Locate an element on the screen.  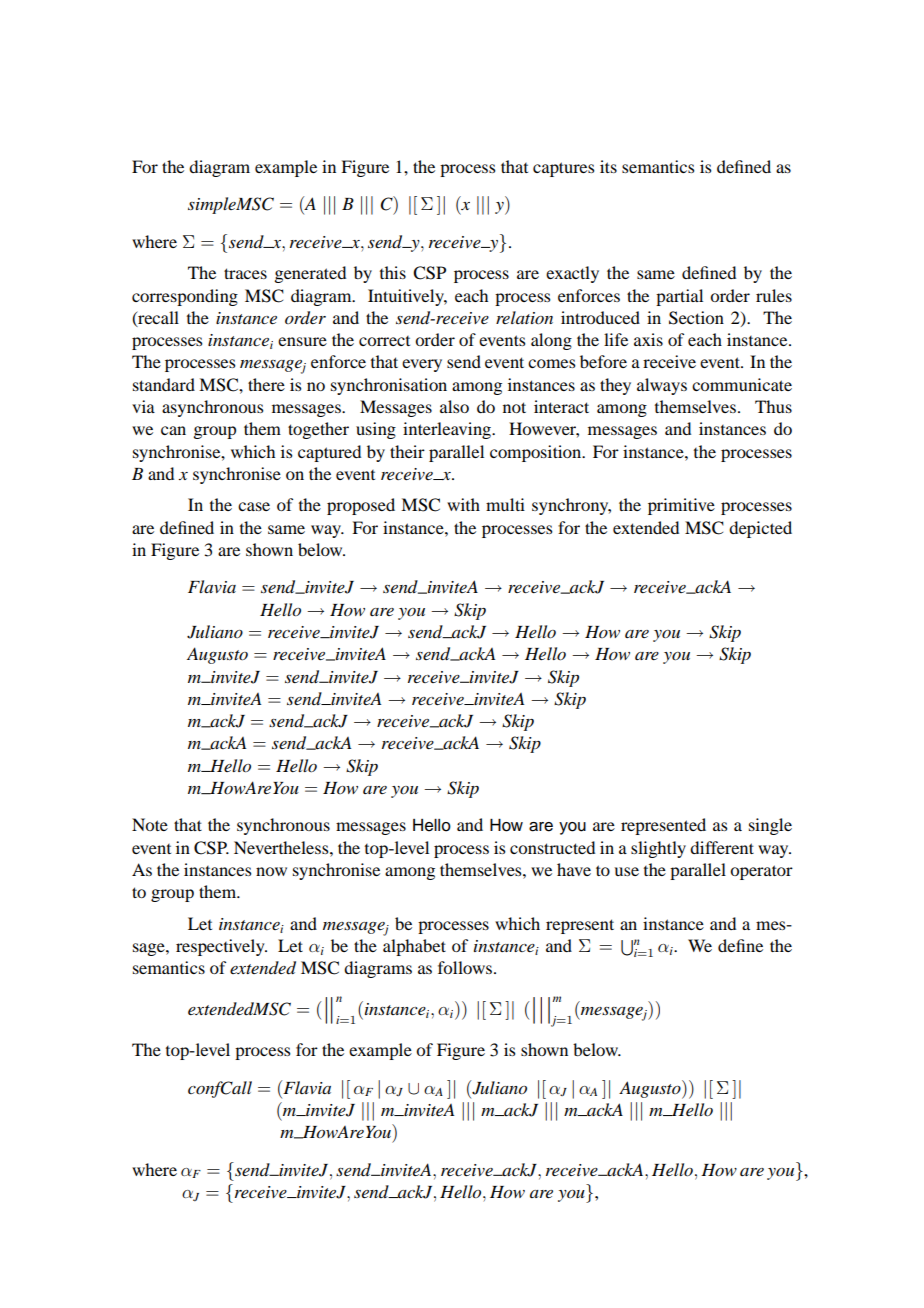
its is located at coordinates (608, 166).
